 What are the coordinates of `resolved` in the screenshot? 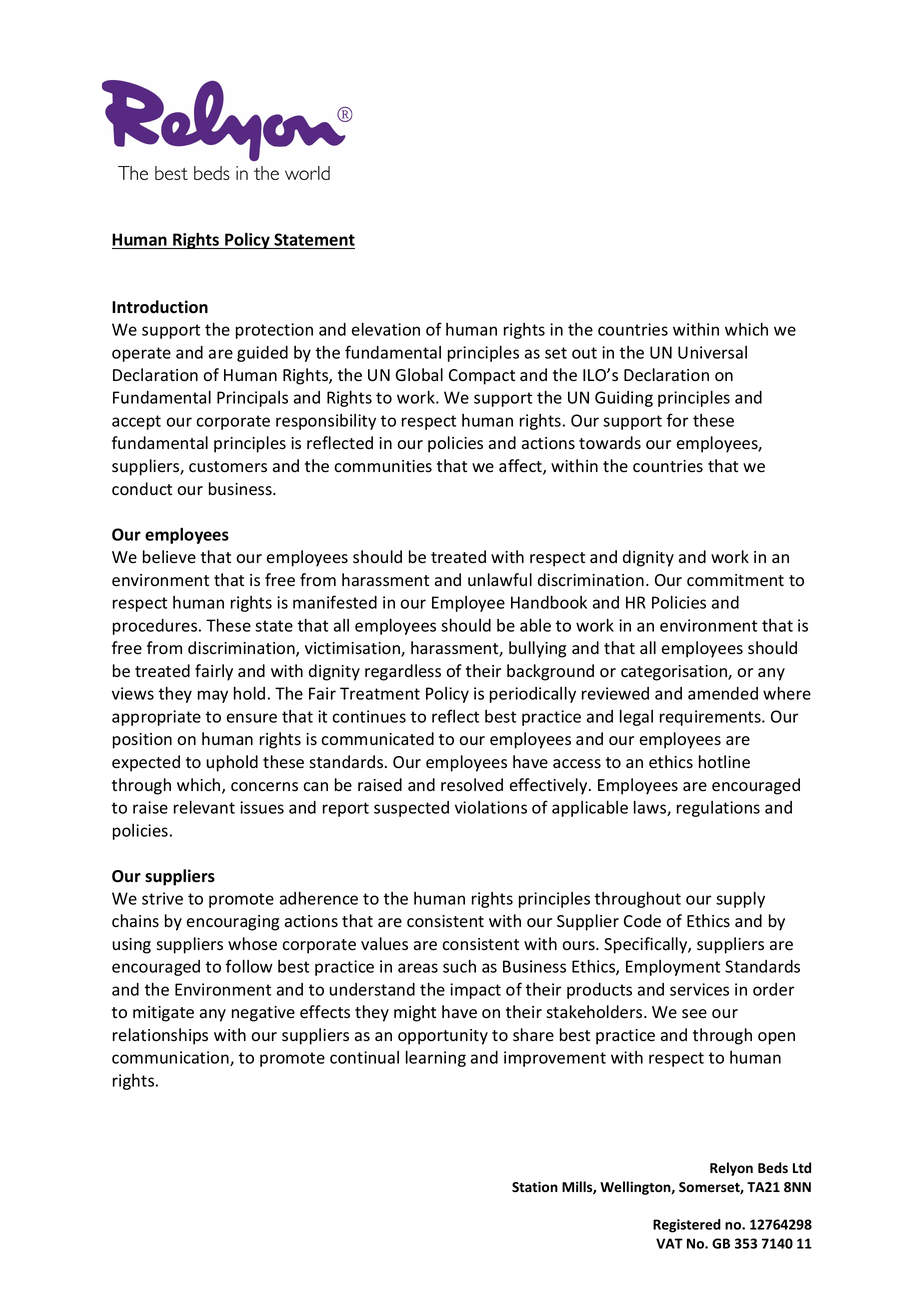 It's located at (472, 785).
